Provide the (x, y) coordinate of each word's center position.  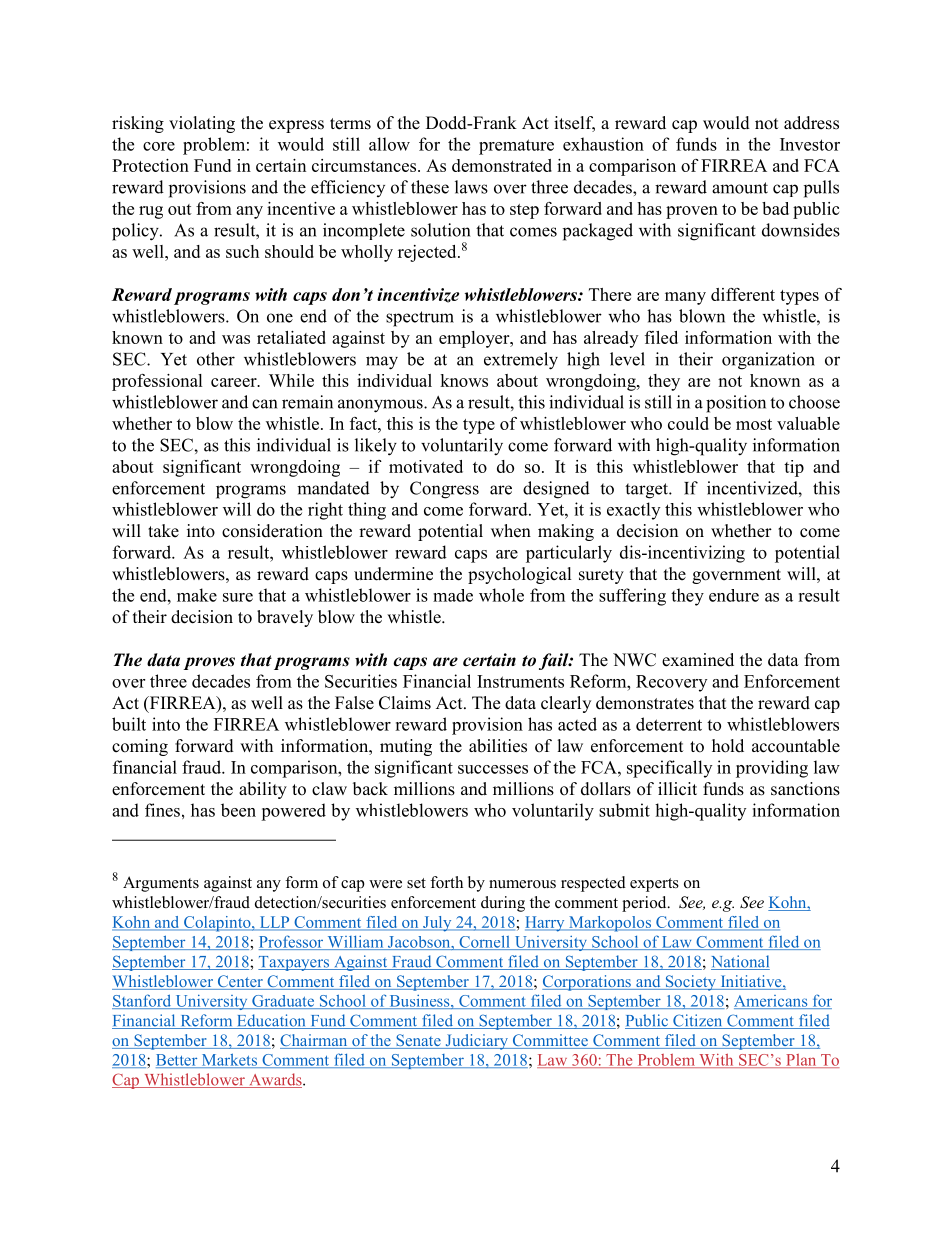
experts (654, 885)
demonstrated (502, 165)
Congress (444, 490)
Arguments (161, 884)
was (236, 339)
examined (698, 660)
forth (446, 882)
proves (209, 663)
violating (202, 124)
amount (740, 188)
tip (794, 468)
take (163, 531)
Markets (229, 1060)
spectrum (420, 319)
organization (768, 361)
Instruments (520, 681)
